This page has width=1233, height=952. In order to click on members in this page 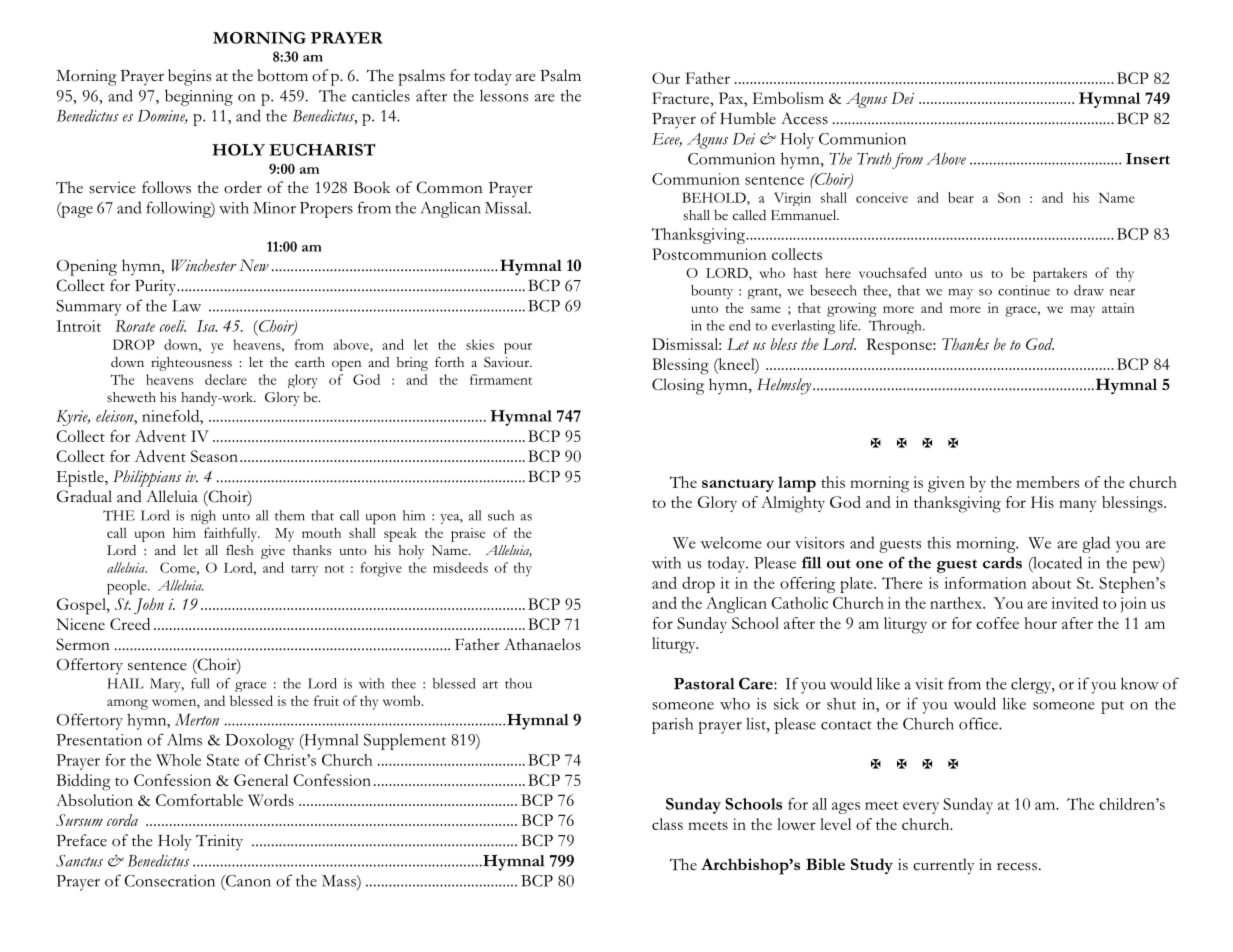, I will do `click(1047, 482)`.
